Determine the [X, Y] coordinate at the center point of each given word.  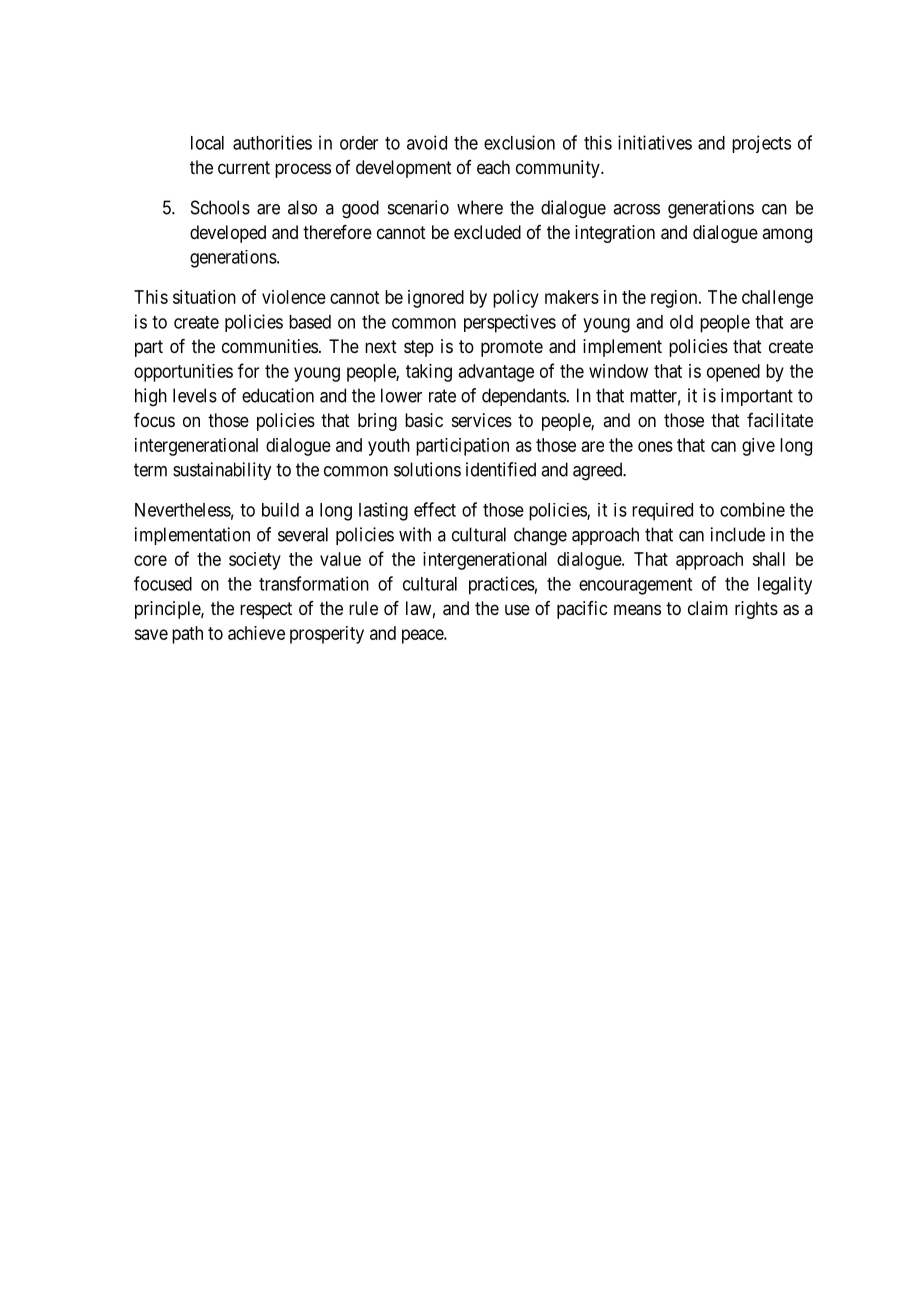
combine [752, 509]
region [675, 299]
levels [195, 395]
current [244, 167]
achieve [256, 633]
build [280, 509]
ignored [436, 299]
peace [423, 636]
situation [204, 297]
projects [761, 144]
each [493, 167]
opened [733, 373]
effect [435, 509]
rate [442, 396]
